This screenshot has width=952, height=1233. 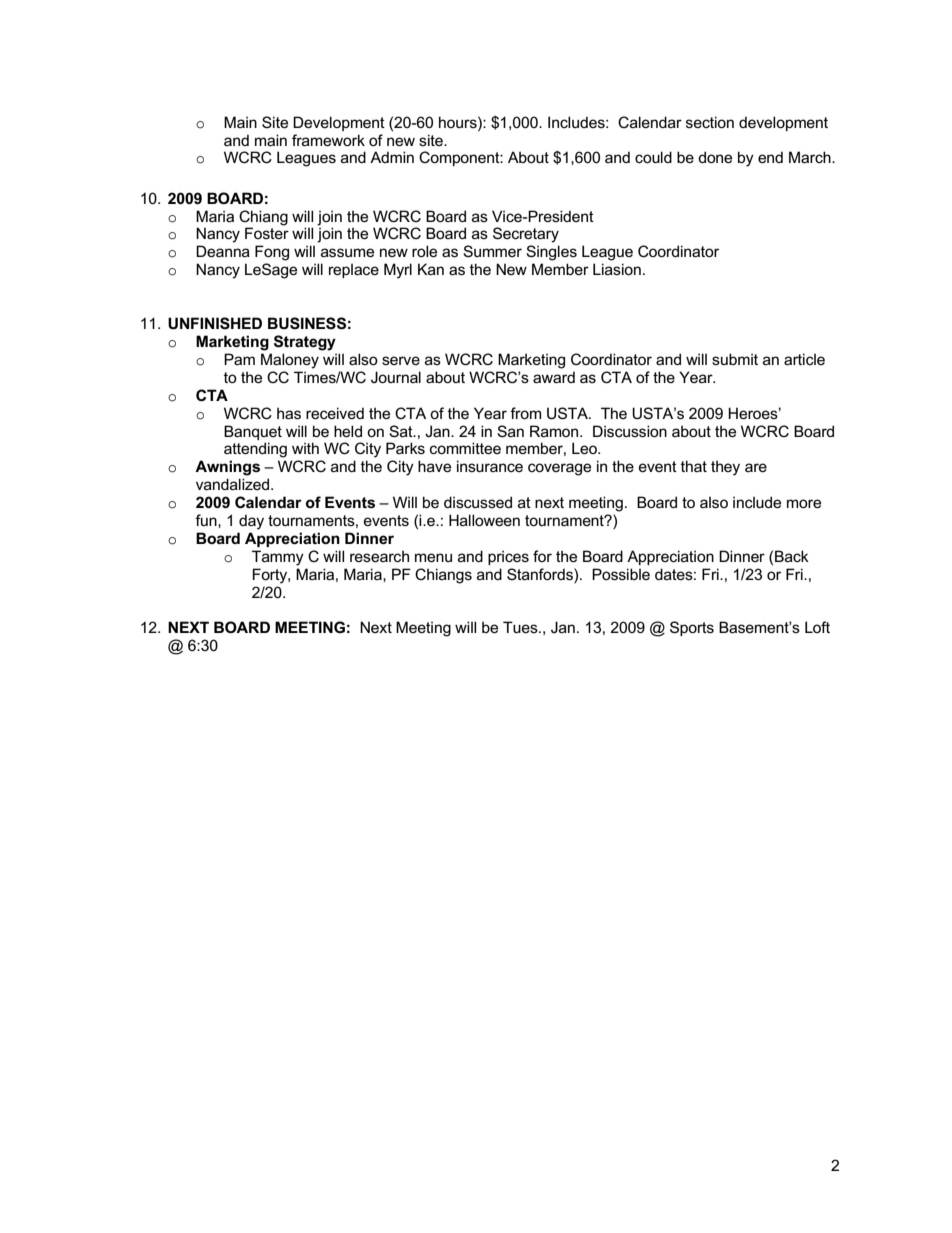 I want to click on Admin, so click(x=392, y=157).
